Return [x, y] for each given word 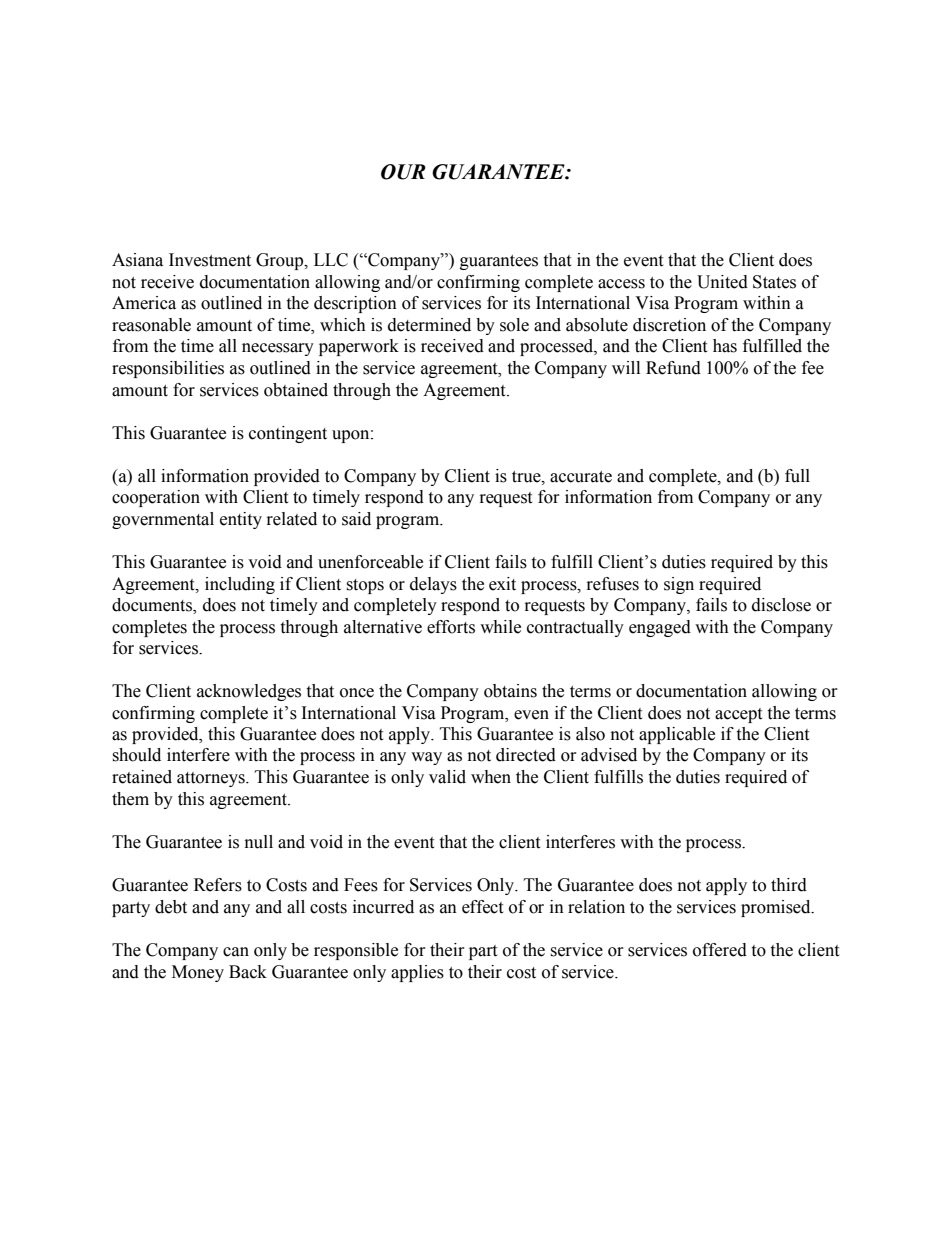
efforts [451, 627]
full [797, 476]
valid [447, 777]
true [527, 477]
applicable [677, 735]
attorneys [212, 779]
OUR [403, 172]
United [722, 282]
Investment [210, 260]
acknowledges [249, 692]
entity [241, 520]
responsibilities [168, 369]
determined [429, 325]
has [725, 346]
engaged [660, 628]
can [236, 952]
